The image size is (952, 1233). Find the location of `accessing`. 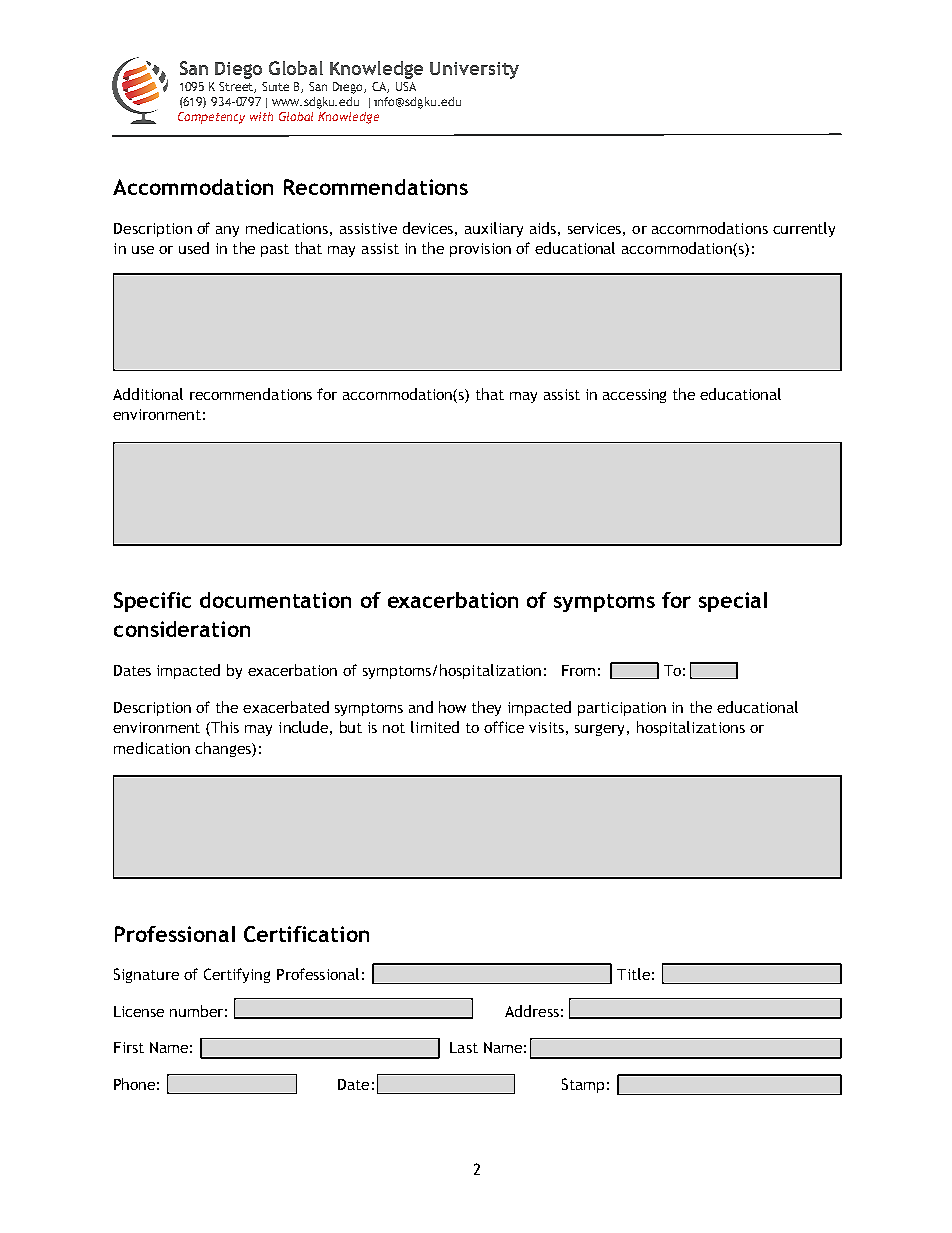

accessing is located at coordinates (634, 396).
